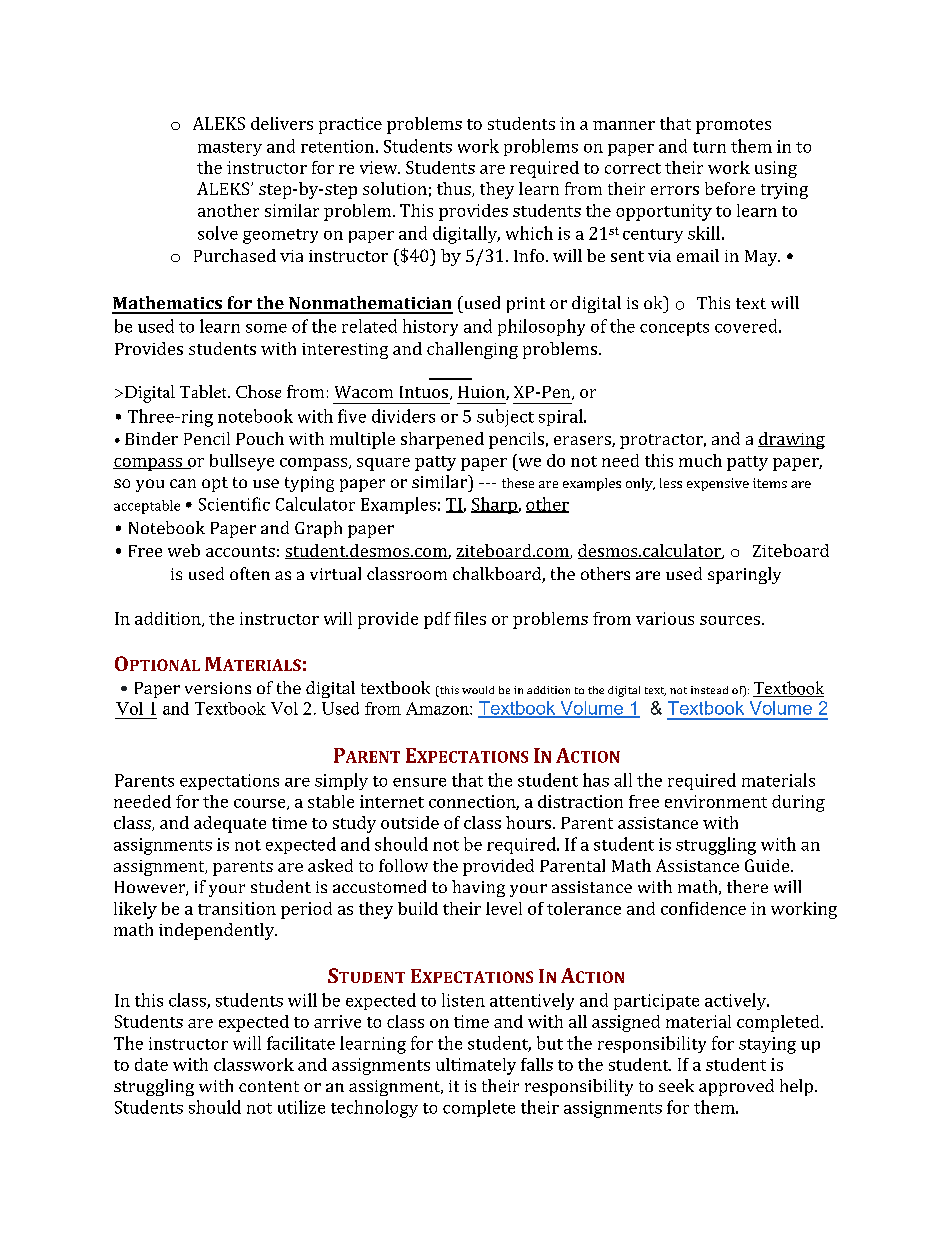  What do you see at coordinates (269, 1086) in the screenshot?
I see `content` at bounding box center [269, 1086].
